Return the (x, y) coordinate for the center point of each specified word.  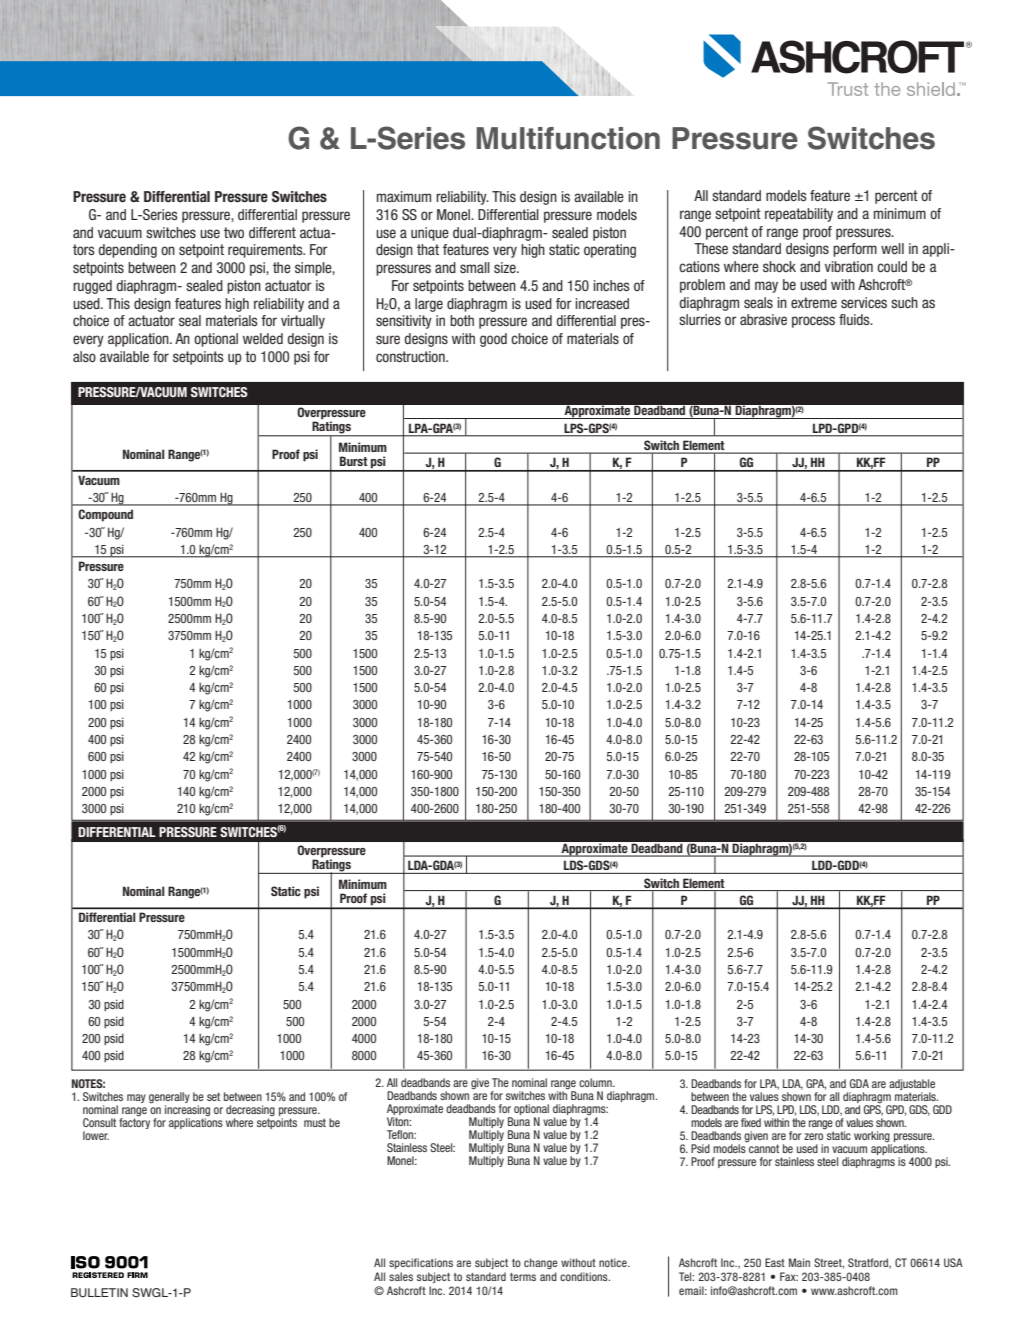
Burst (354, 461)
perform (855, 250)
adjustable (912, 1086)
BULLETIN (99, 1293)
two (234, 232)
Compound (105, 515)
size (506, 267)
